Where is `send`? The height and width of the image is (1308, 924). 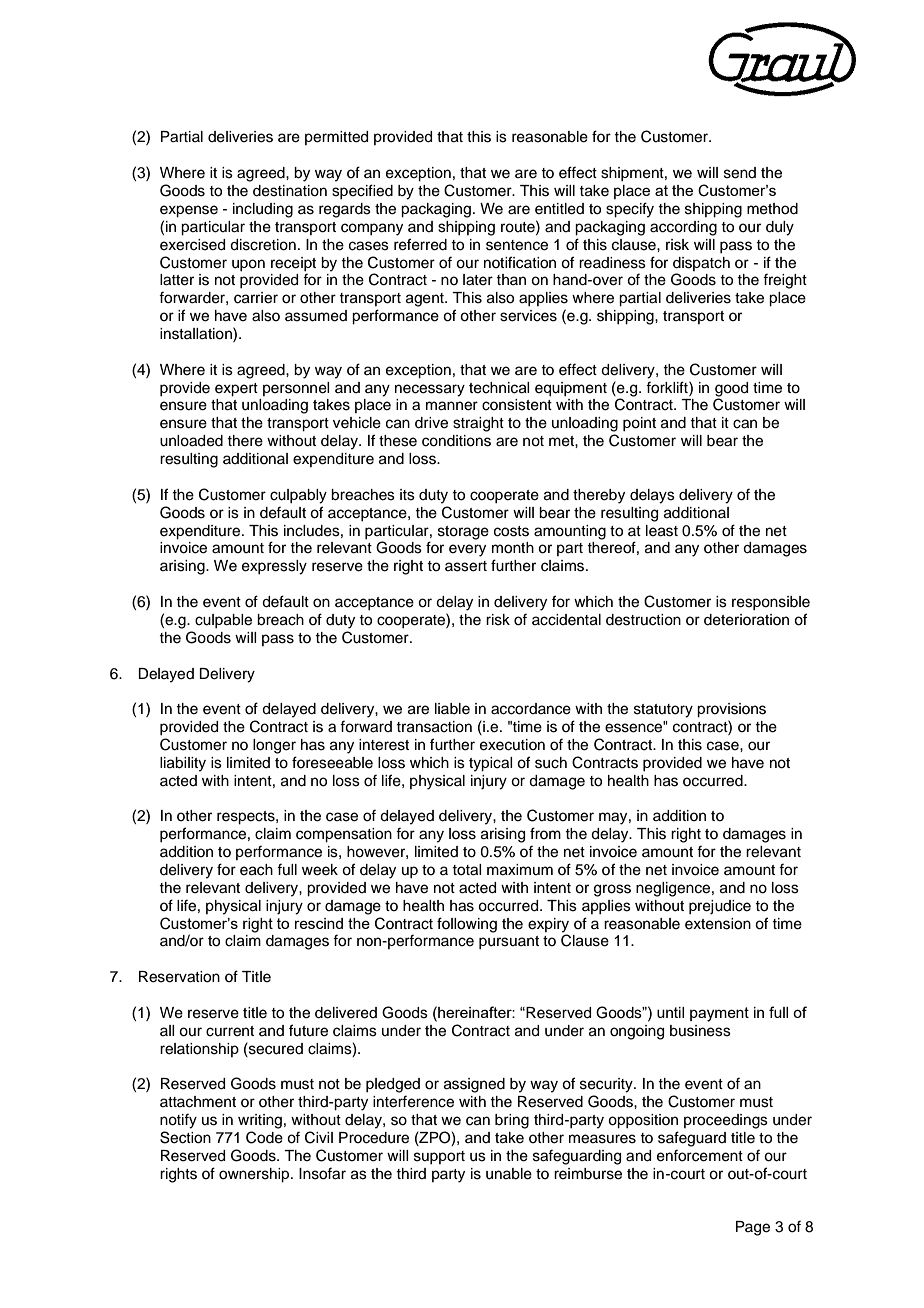 send is located at coordinates (740, 173).
